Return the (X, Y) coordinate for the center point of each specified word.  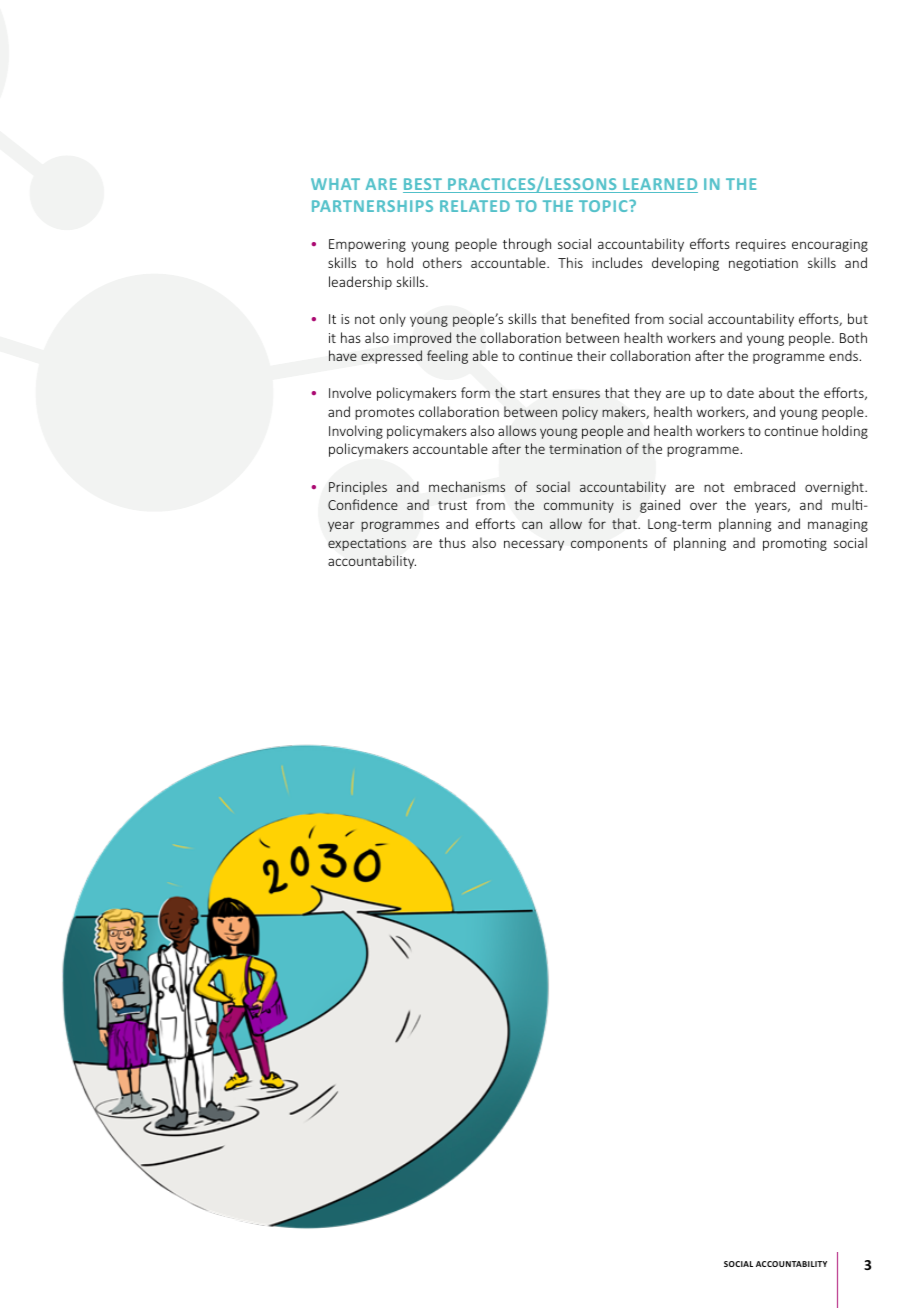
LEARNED (659, 185)
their (591, 355)
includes (617, 262)
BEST (423, 185)
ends (843, 355)
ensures (576, 394)
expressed (391, 357)
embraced (764, 486)
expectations (367, 544)
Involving (356, 432)
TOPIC (604, 206)
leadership (360, 283)
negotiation (763, 264)
